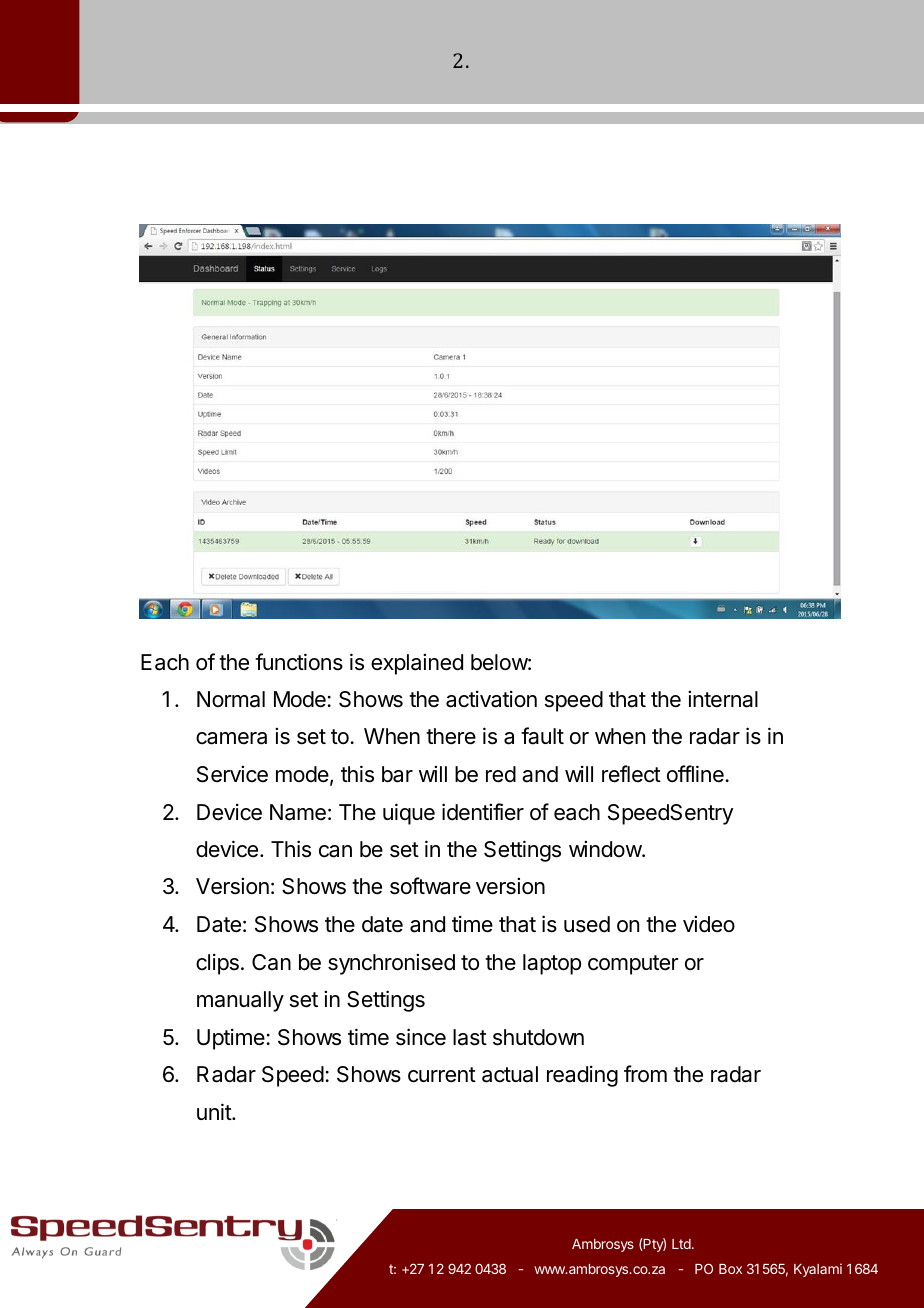 The image size is (924, 1308). Describe the element at coordinates (215, 1111) in the screenshot. I see `unit` at that location.
